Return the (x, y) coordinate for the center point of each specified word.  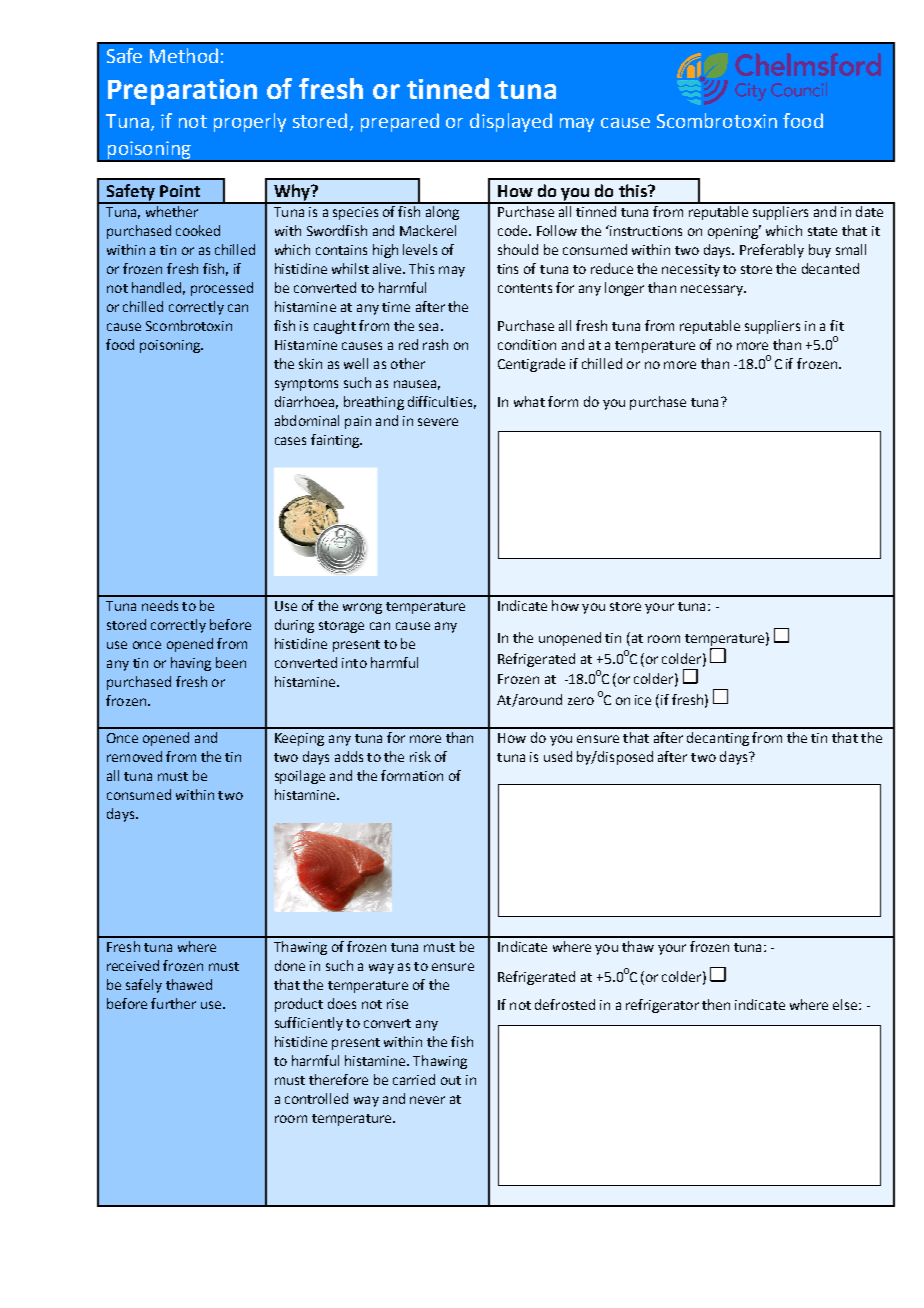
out (451, 1080)
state (822, 231)
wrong (362, 608)
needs (160, 605)
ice (643, 700)
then (716, 1004)
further (173, 1003)
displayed (511, 122)
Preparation (182, 92)
